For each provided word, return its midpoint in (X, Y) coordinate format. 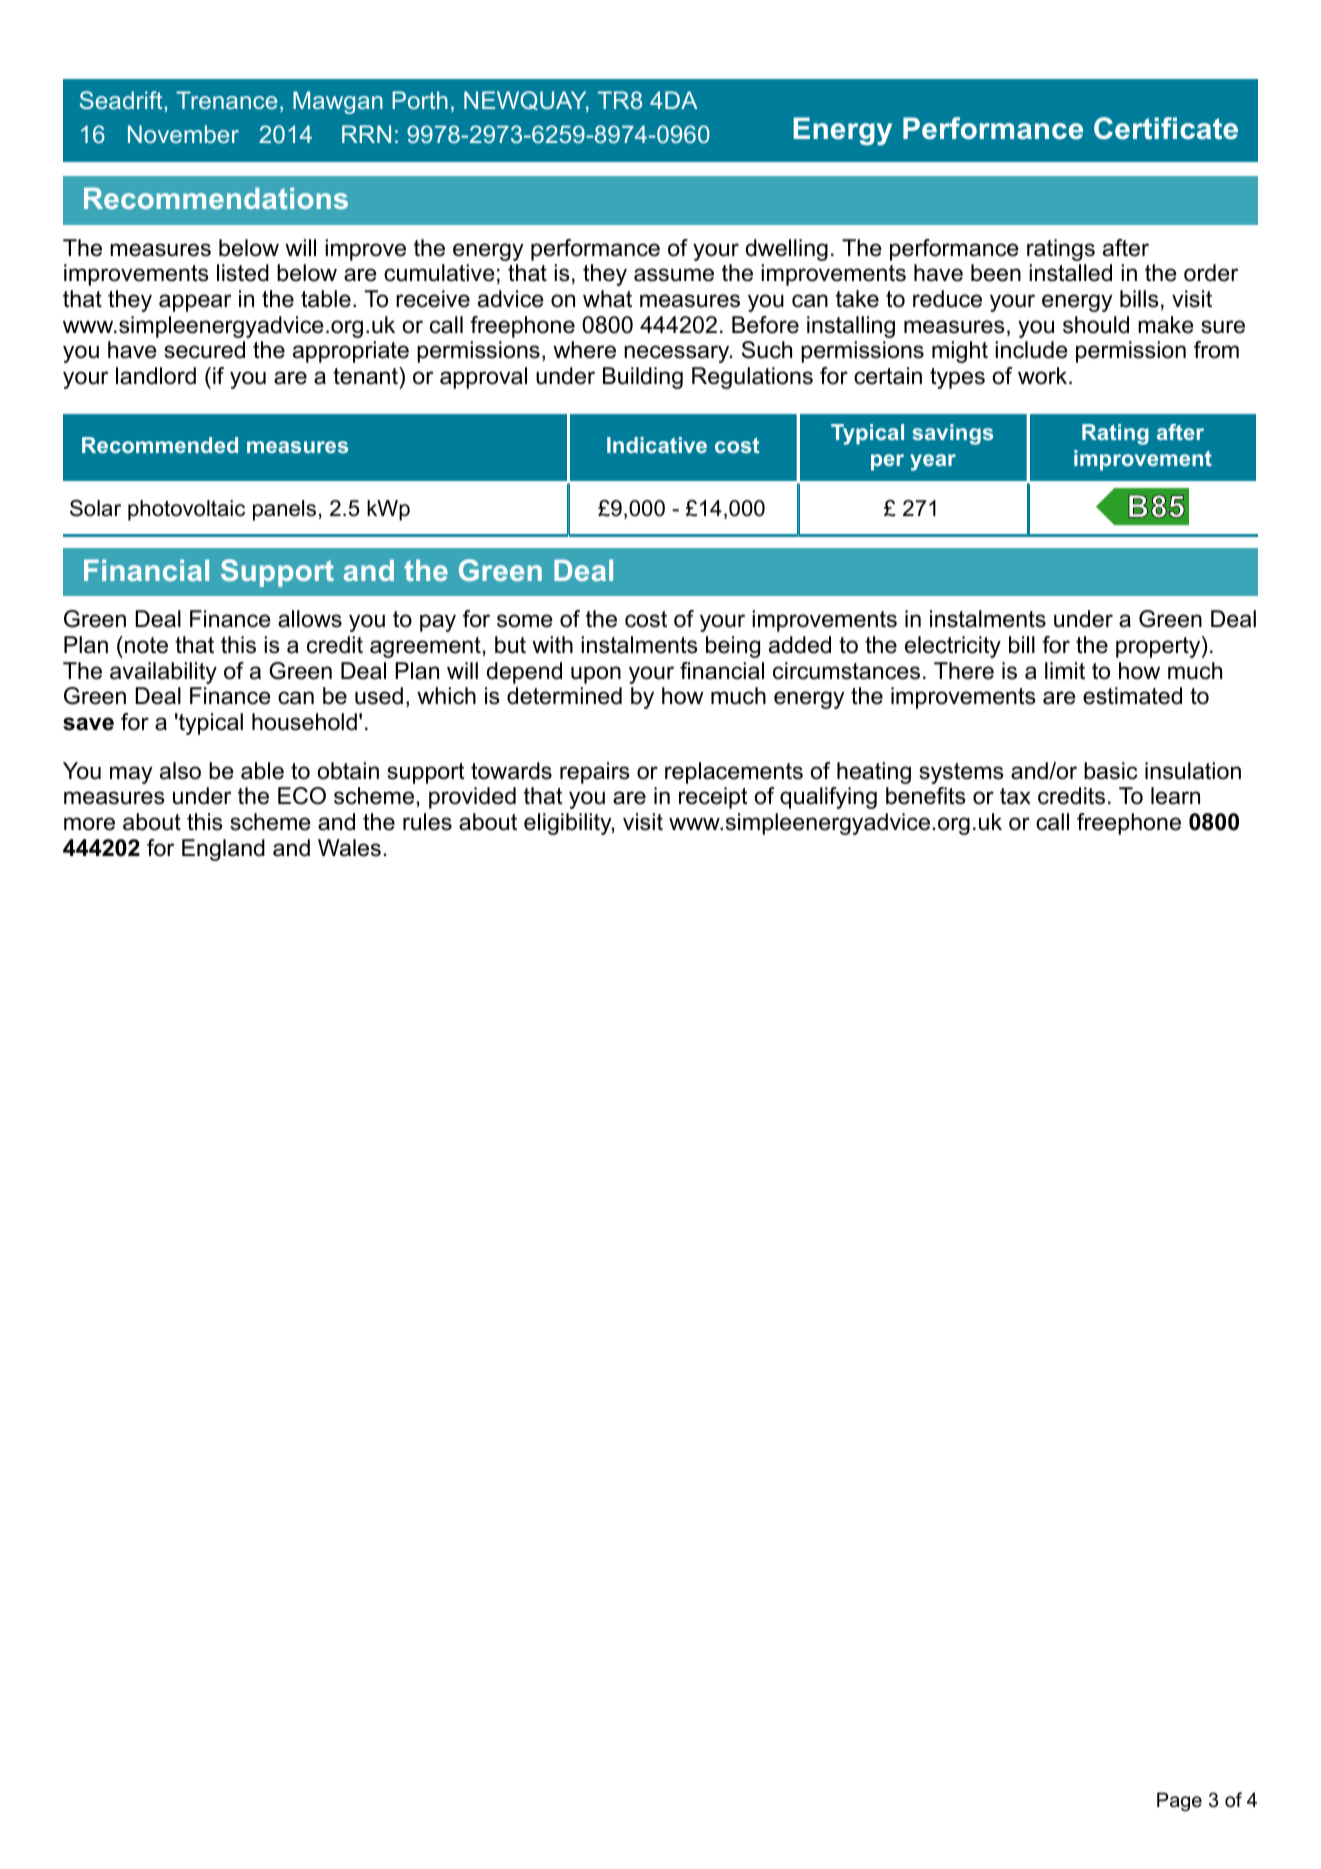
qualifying (828, 798)
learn (1175, 796)
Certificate (1166, 128)
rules (427, 822)
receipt (713, 798)
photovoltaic (186, 510)
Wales (349, 848)
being (733, 647)
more (89, 824)
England (223, 850)
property (1159, 647)
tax (1015, 796)
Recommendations (216, 198)
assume (674, 275)
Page (1179, 1801)
